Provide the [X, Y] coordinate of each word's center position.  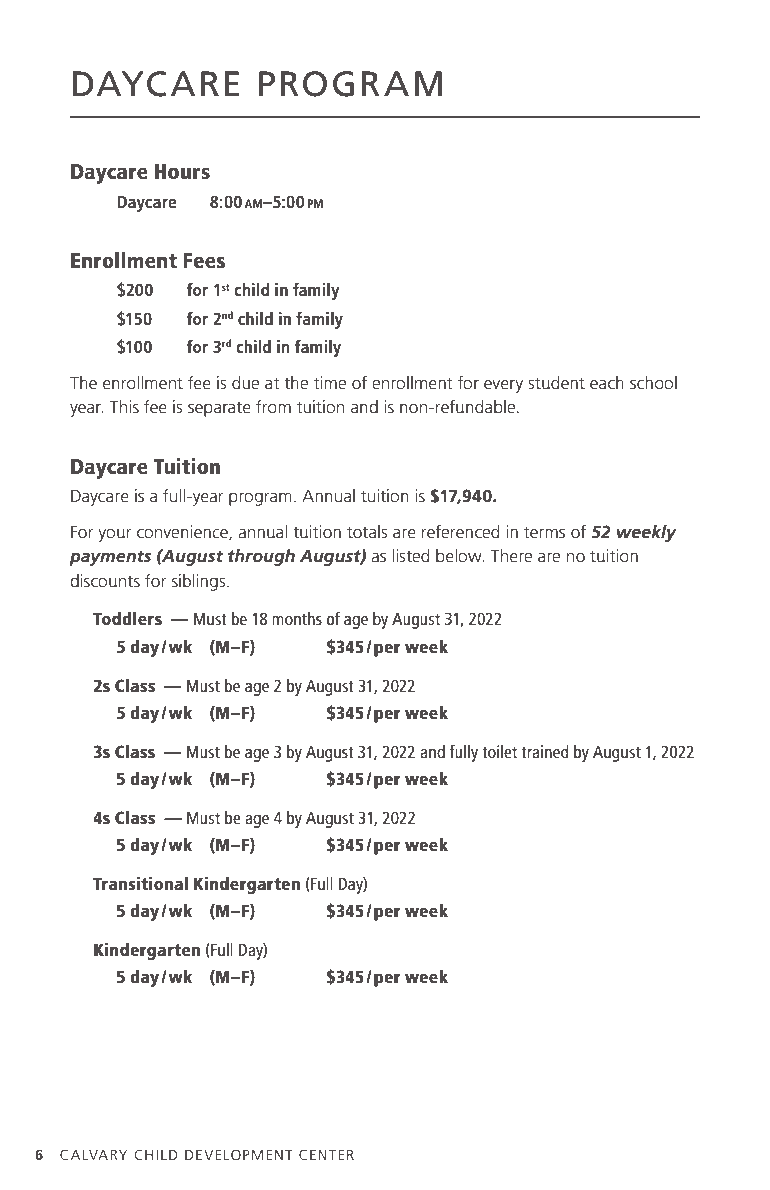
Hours [182, 171]
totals [367, 531]
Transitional [140, 883]
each [607, 382]
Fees [204, 260]
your [115, 535]
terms [544, 532]
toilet [499, 751]
